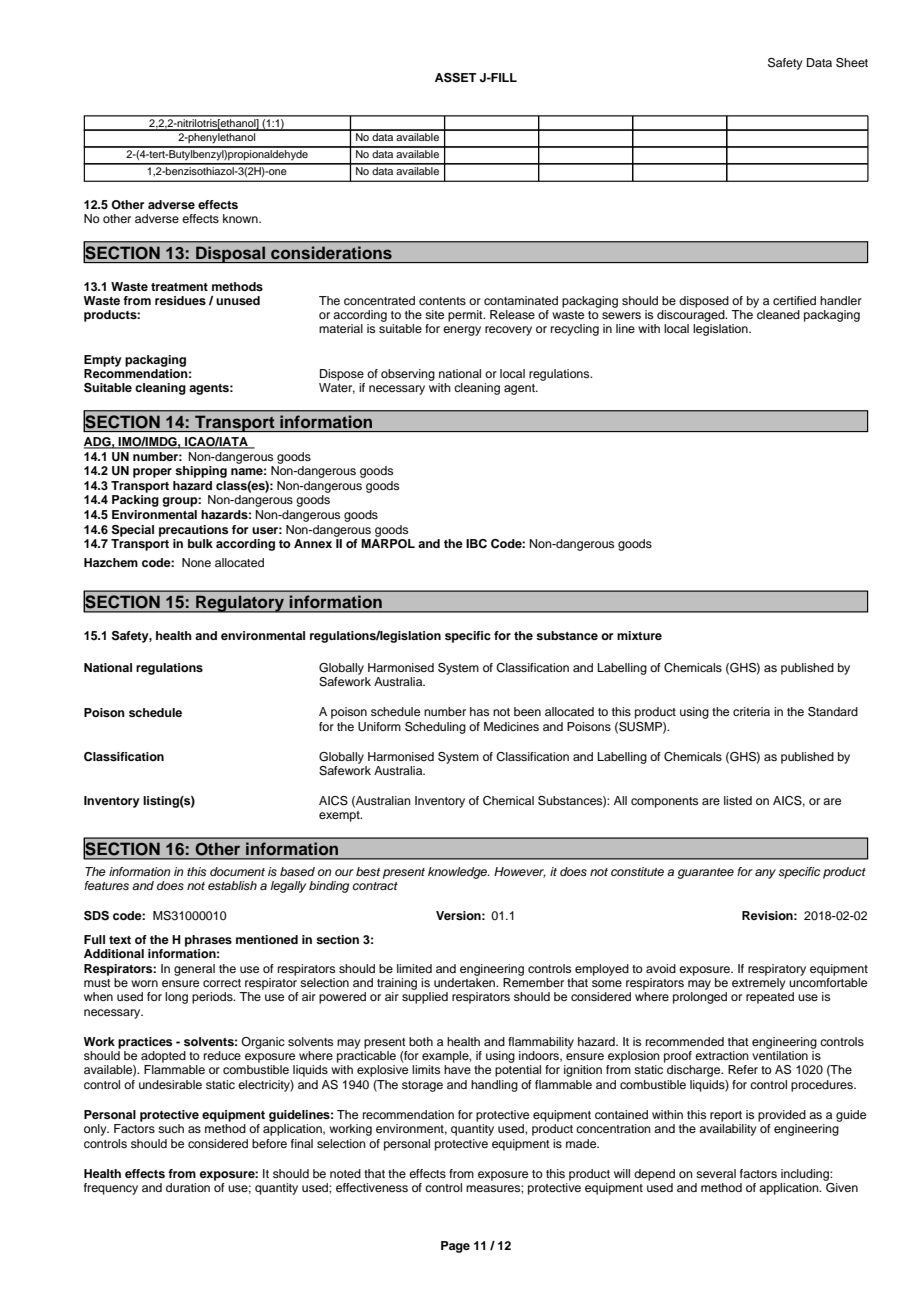 Image resolution: width=924 pixels, height=1308 pixels. Describe the element at coordinates (455, 78) in the screenshot. I see `ASSET` at that location.
